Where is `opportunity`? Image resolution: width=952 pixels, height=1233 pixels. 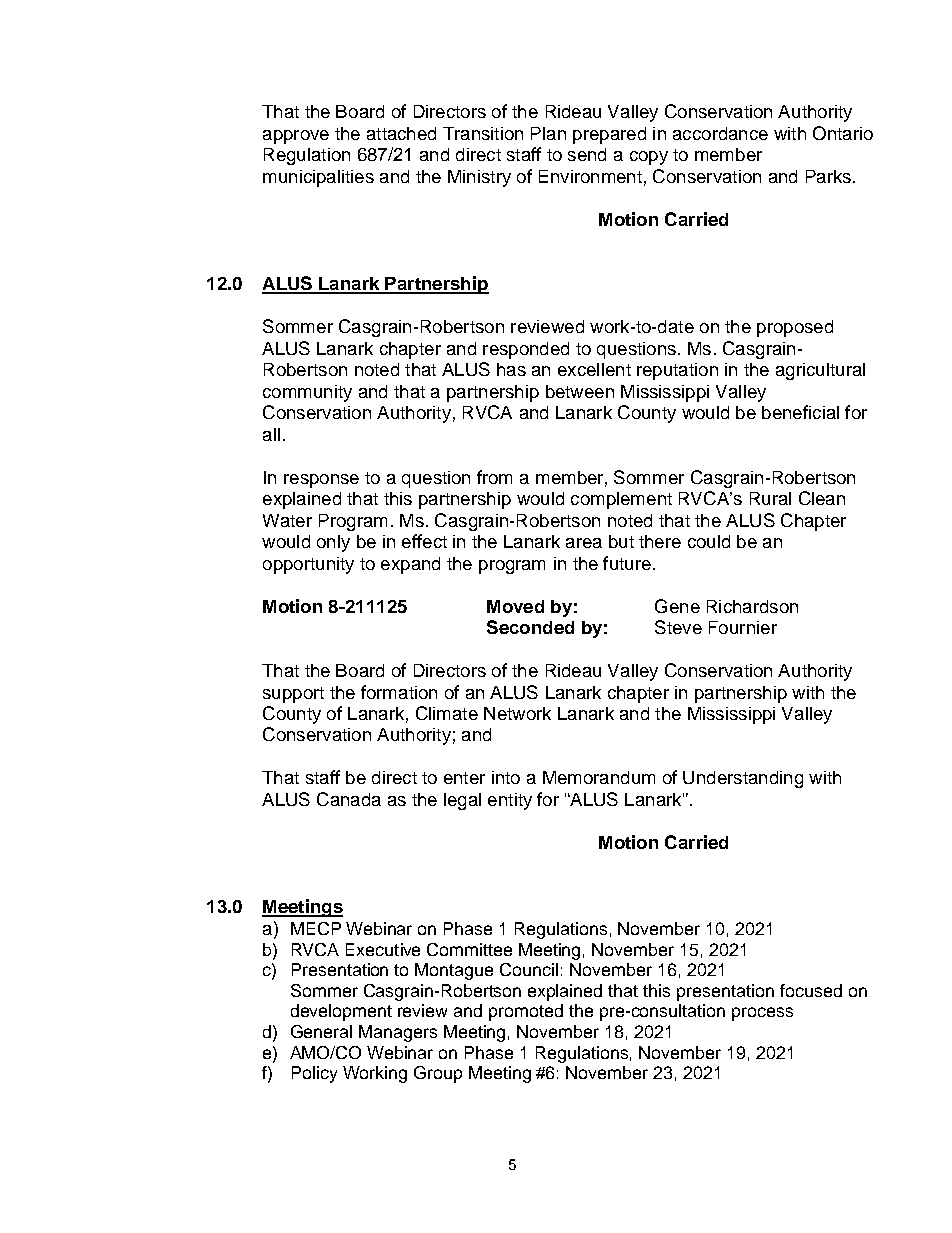 opportunity is located at coordinates (308, 565).
